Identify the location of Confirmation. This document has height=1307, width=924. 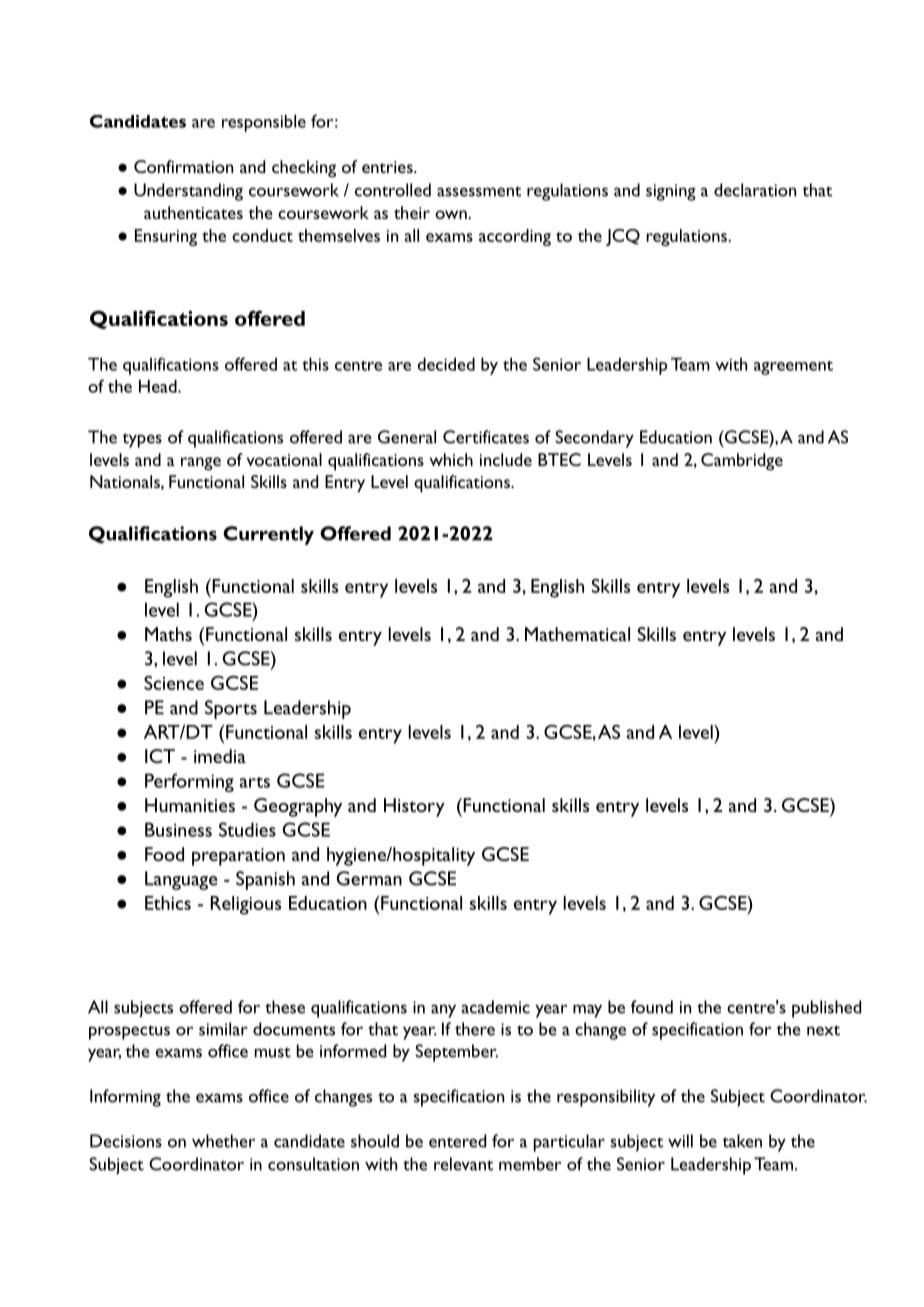
(183, 166).
